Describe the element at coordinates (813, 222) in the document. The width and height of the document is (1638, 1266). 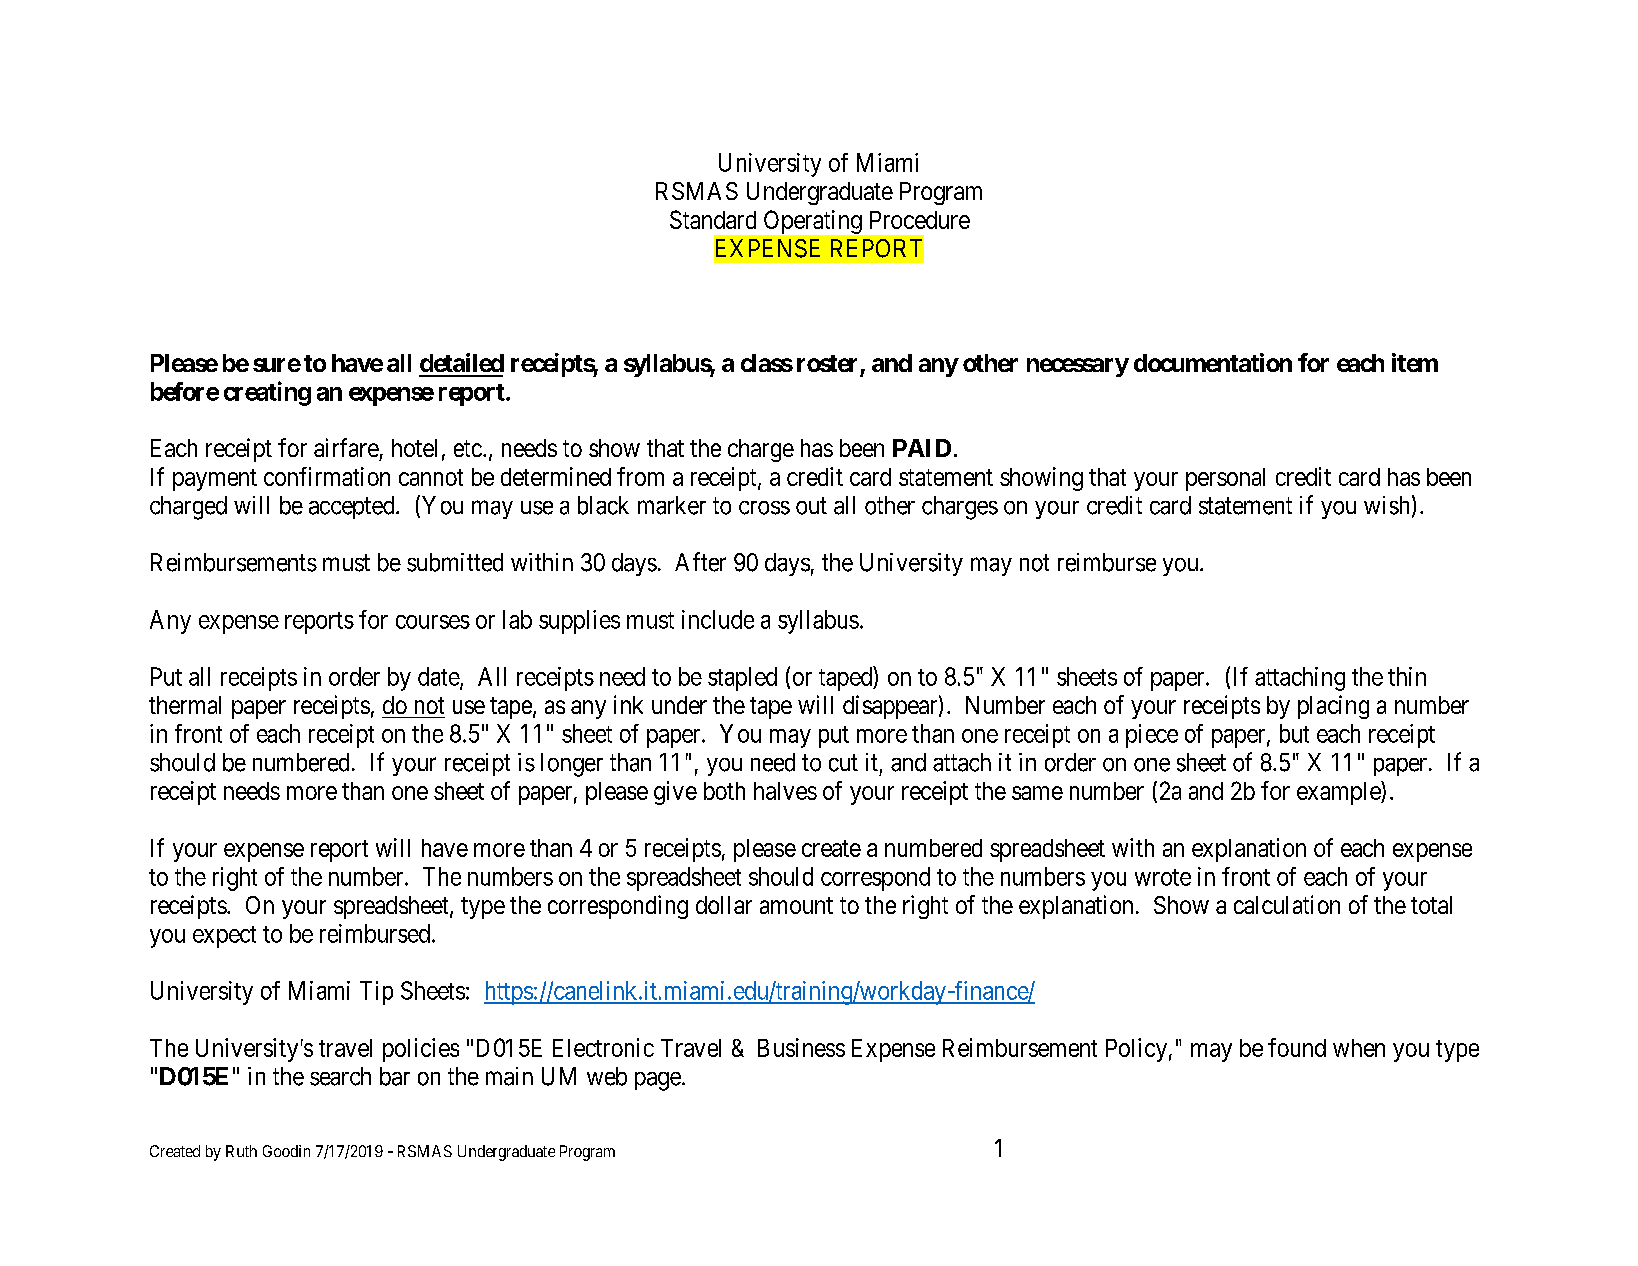
I see `Operating` at that location.
